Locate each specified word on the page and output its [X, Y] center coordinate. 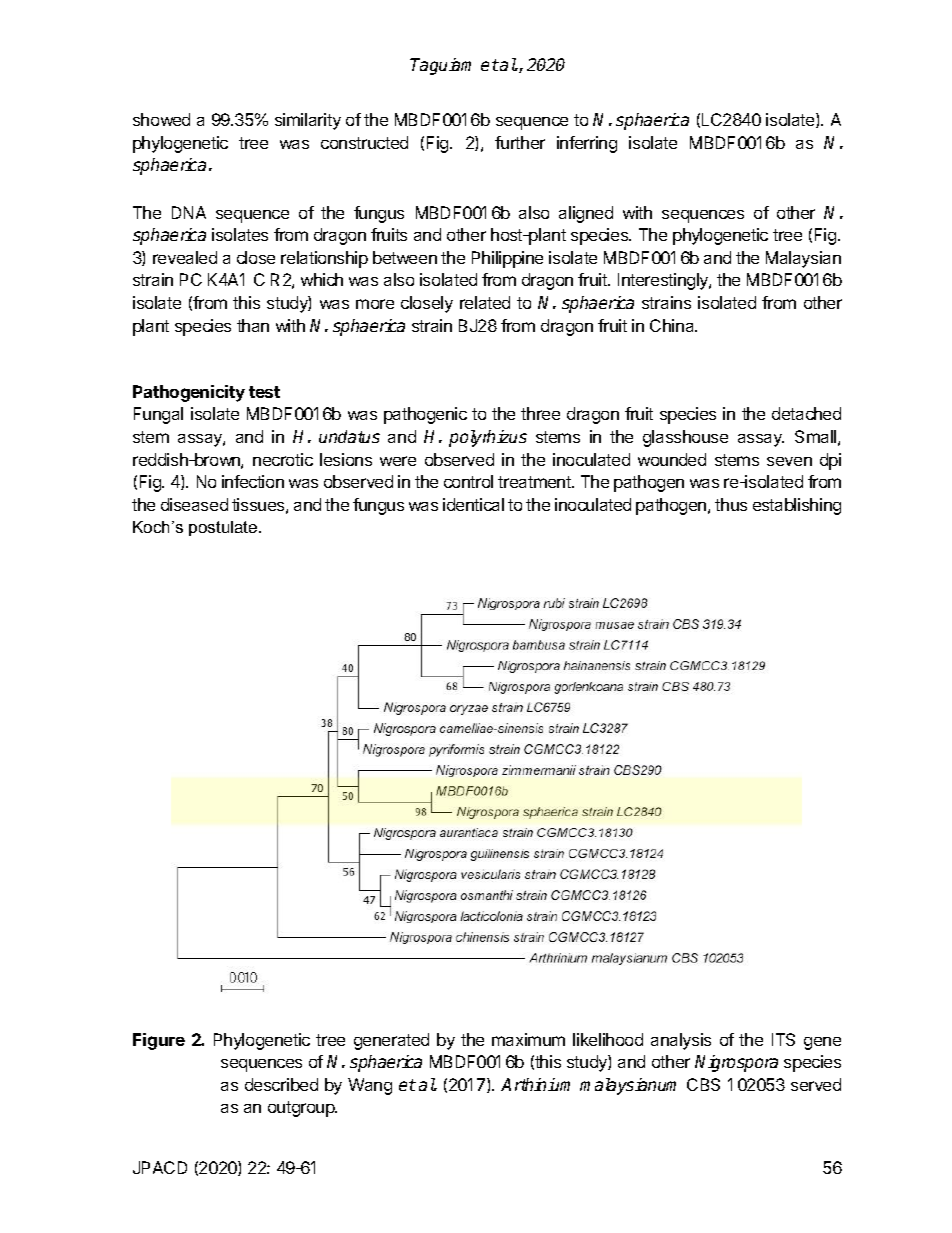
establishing [797, 506]
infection [253, 481]
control [468, 481]
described [281, 1084]
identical [473, 504]
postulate [224, 528]
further [520, 142]
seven [789, 461]
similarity [308, 121]
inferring [587, 144]
